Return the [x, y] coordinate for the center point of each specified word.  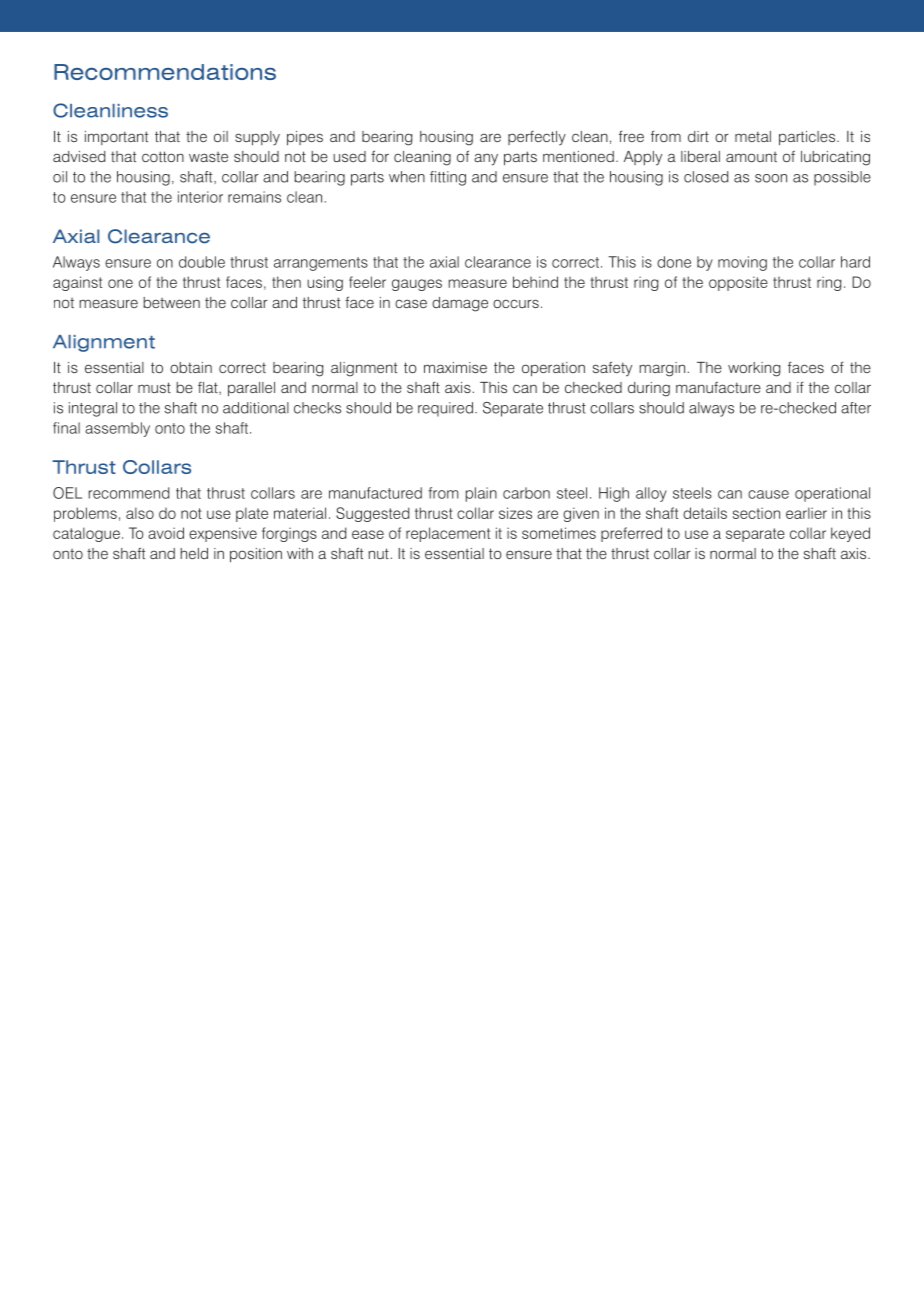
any [486, 159]
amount [751, 157]
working [754, 369]
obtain [191, 367]
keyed [850, 534]
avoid [166, 533]
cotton [163, 156]
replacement [448, 534]
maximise [455, 367]
